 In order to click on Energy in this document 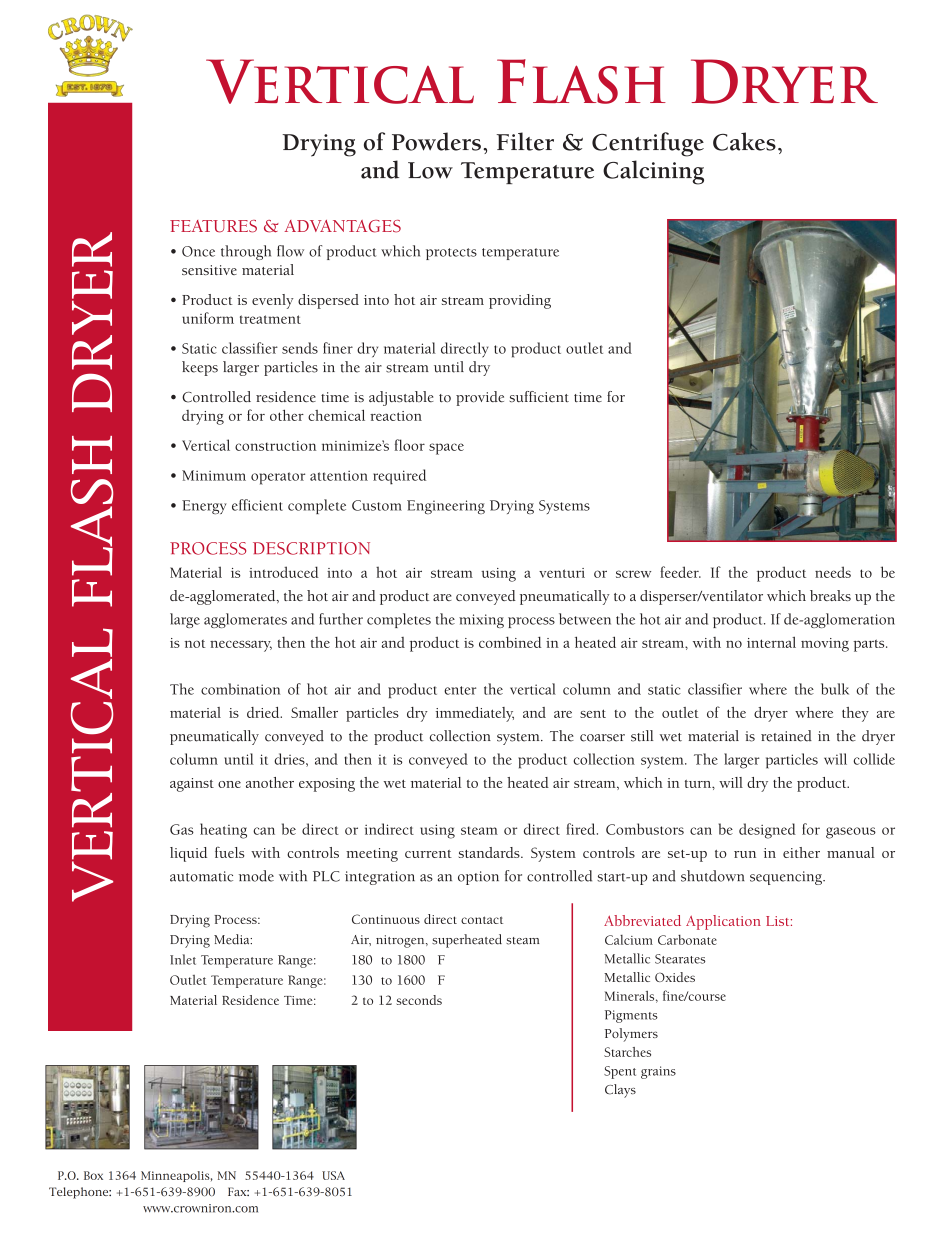, I will do `click(204, 507)`.
